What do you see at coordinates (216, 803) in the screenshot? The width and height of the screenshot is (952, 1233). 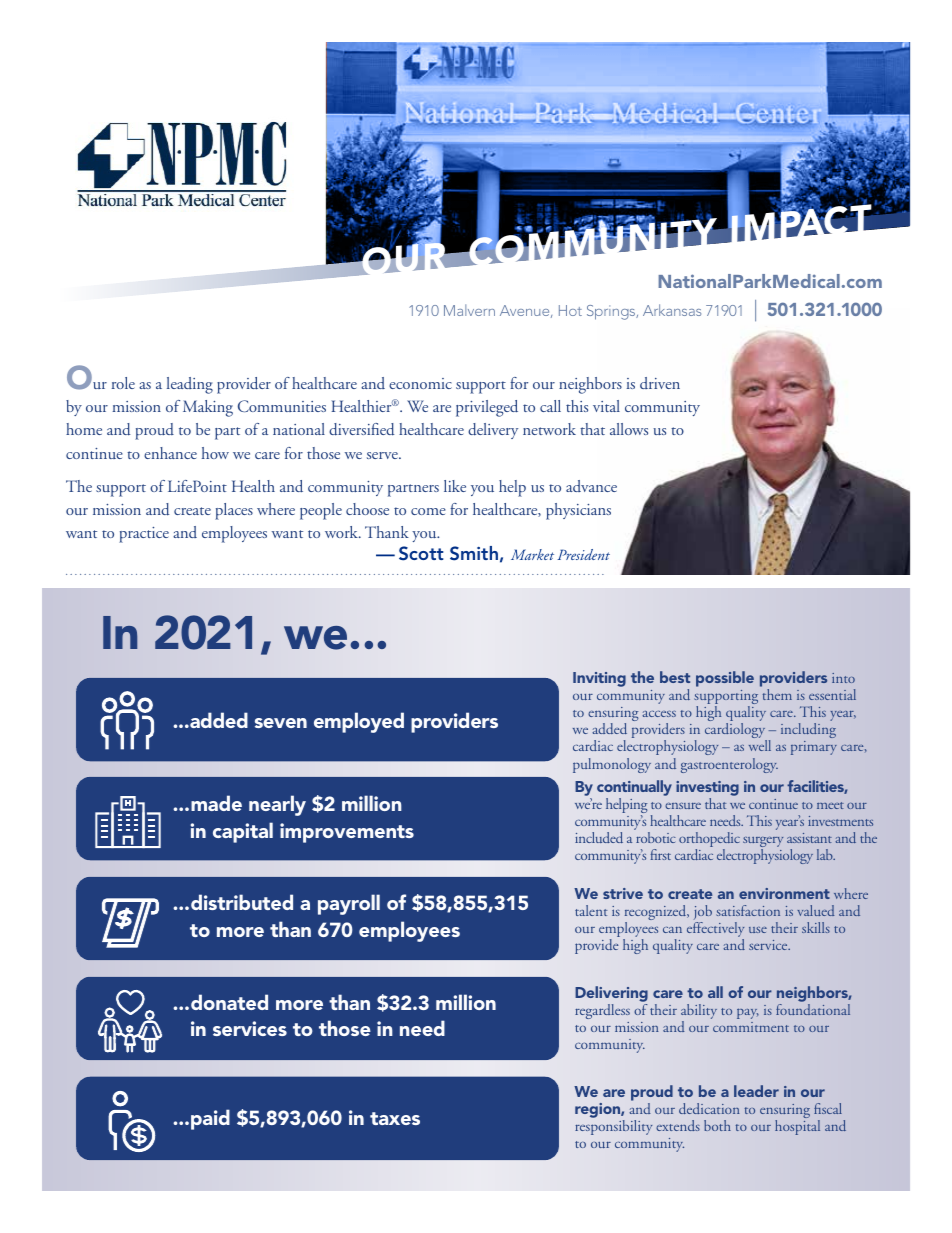 I see `made` at bounding box center [216, 803].
